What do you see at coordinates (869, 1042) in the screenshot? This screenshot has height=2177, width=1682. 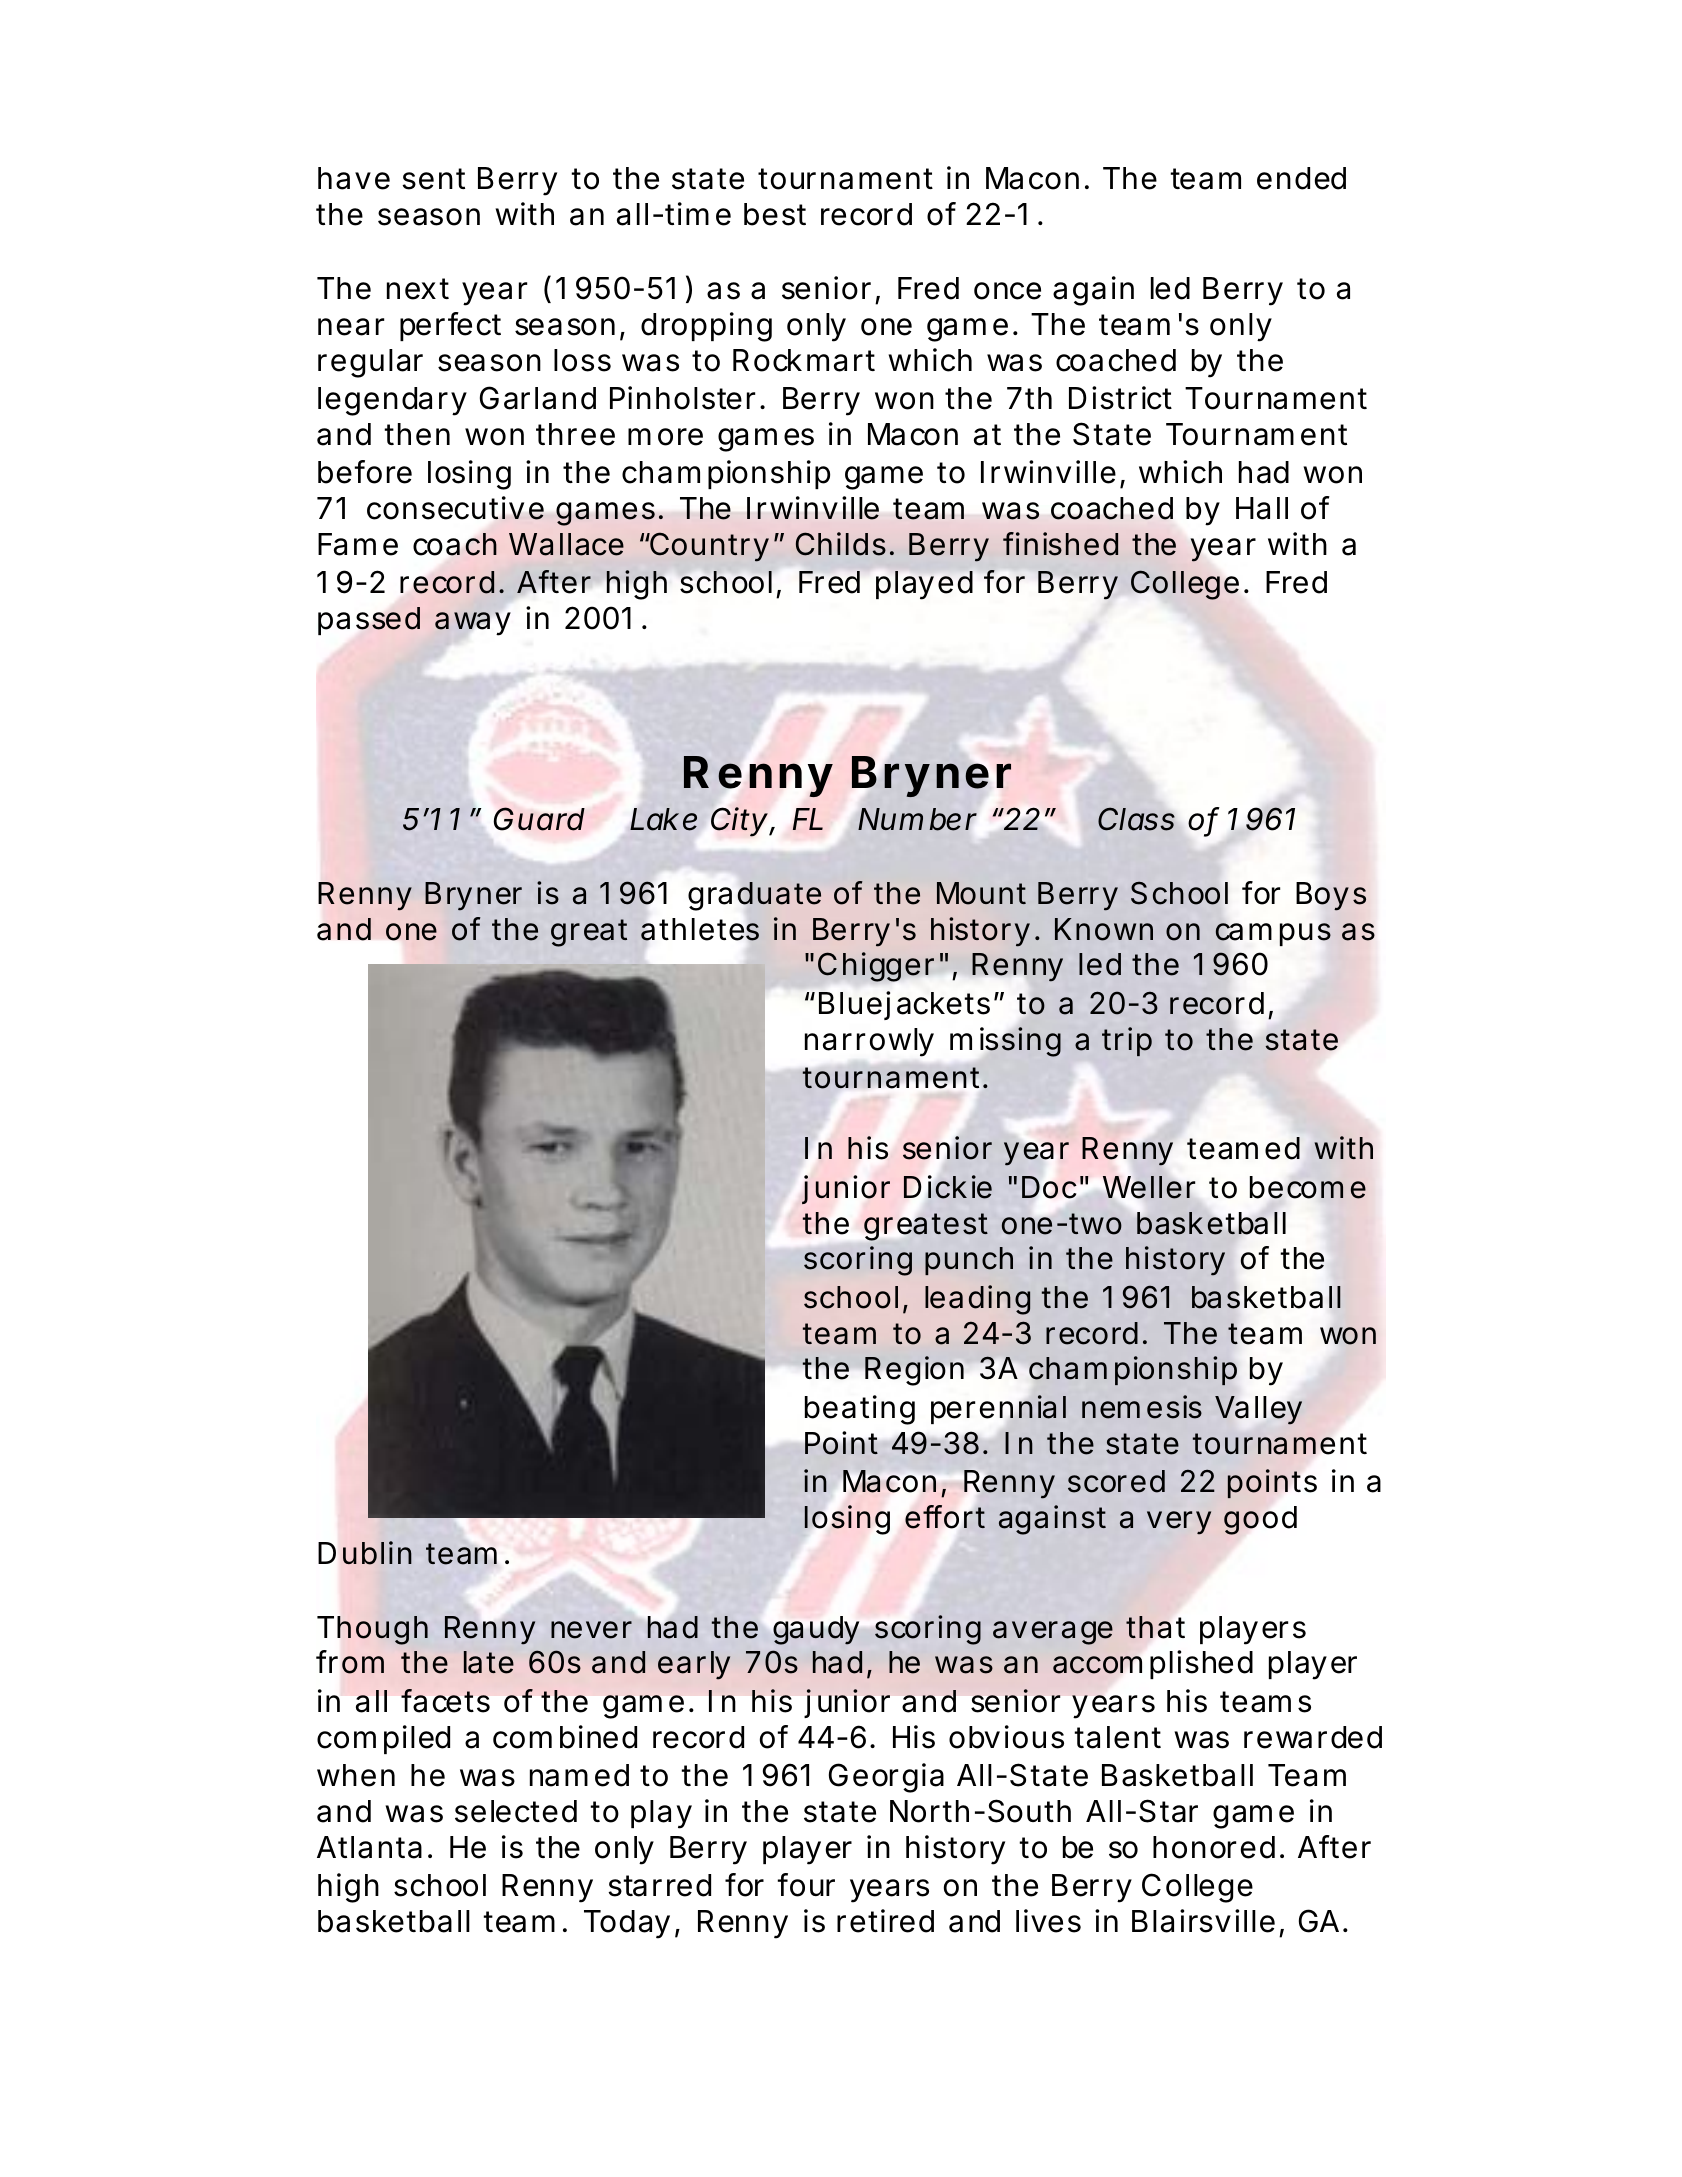 I see `narrowly` at bounding box center [869, 1042].
